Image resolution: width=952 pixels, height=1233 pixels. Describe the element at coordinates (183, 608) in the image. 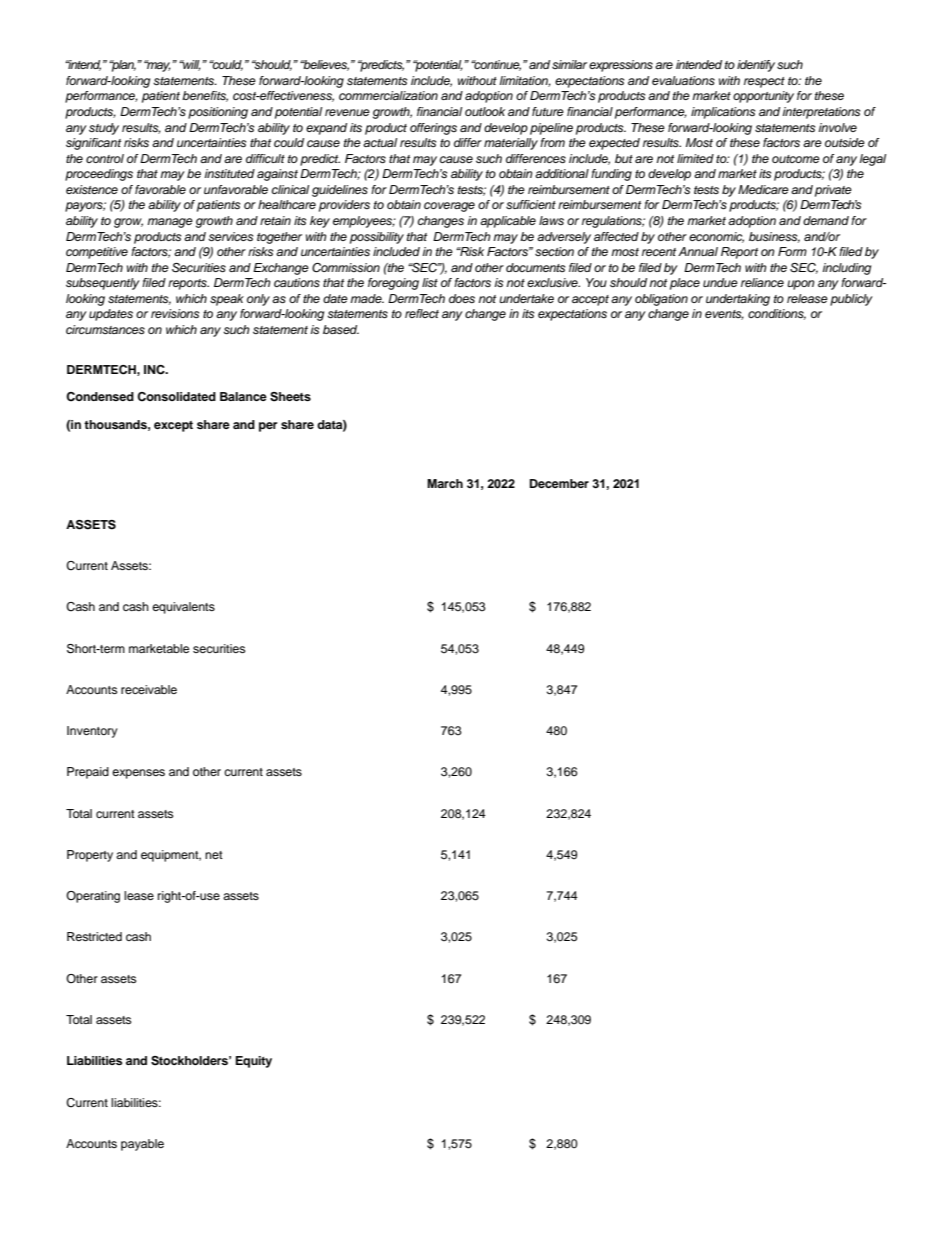

I see `equivalents` at that location.
